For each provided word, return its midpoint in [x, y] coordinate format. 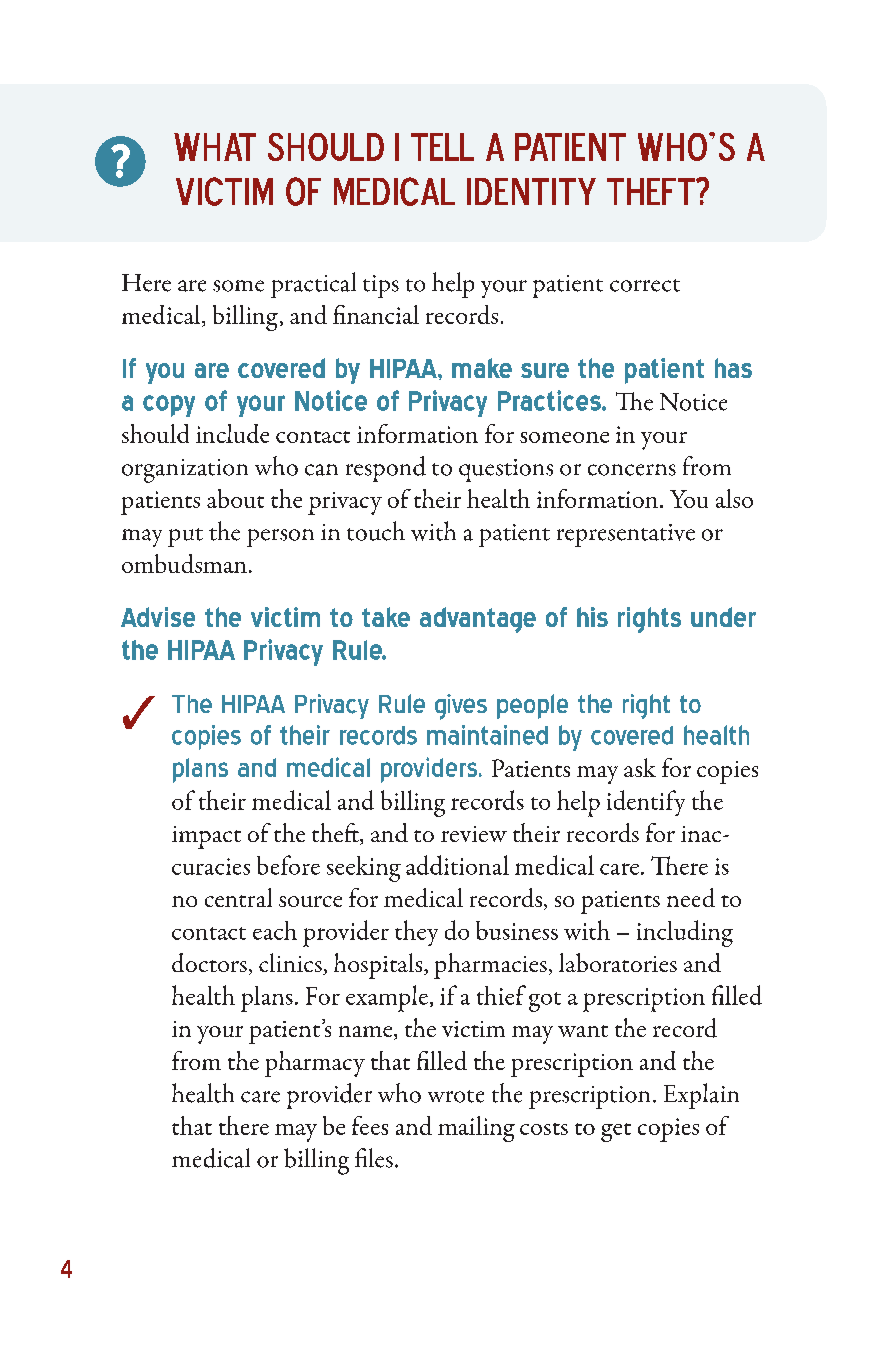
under [723, 617]
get [616, 1132]
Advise [158, 617]
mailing [476, 1129]
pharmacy [315, 1064]
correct [645, 285]
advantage [478, 620]
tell [442, 147]
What [215, 147]
